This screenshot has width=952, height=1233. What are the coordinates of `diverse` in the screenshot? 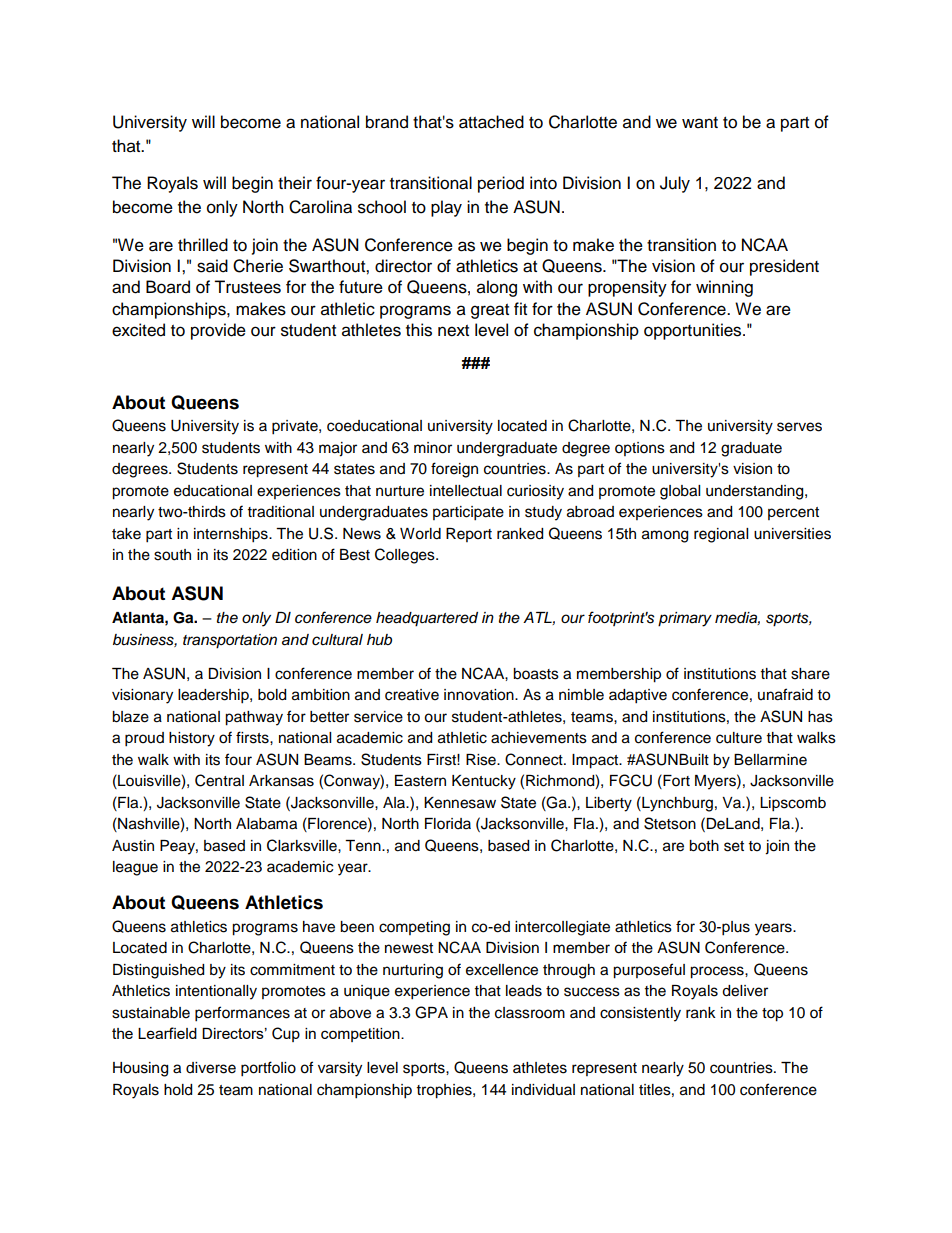 It's located at (211, 1068).
